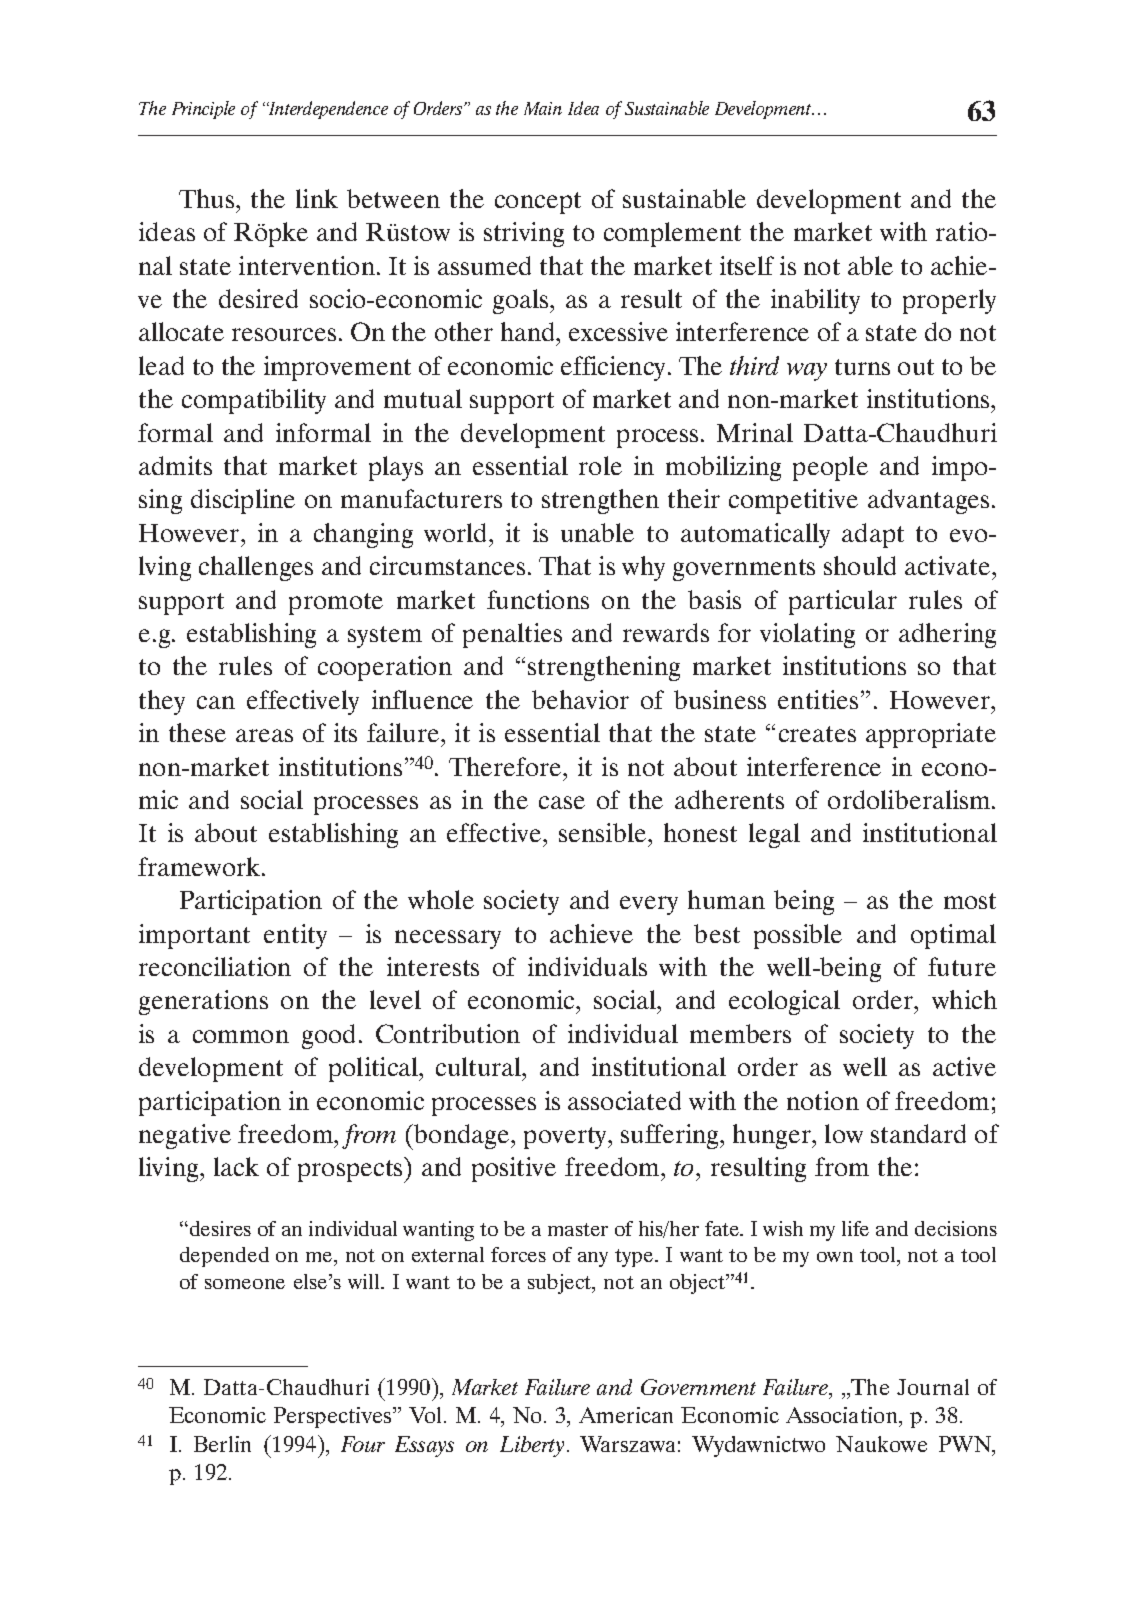  I want to click on Berlin, so click(222, 1444).
